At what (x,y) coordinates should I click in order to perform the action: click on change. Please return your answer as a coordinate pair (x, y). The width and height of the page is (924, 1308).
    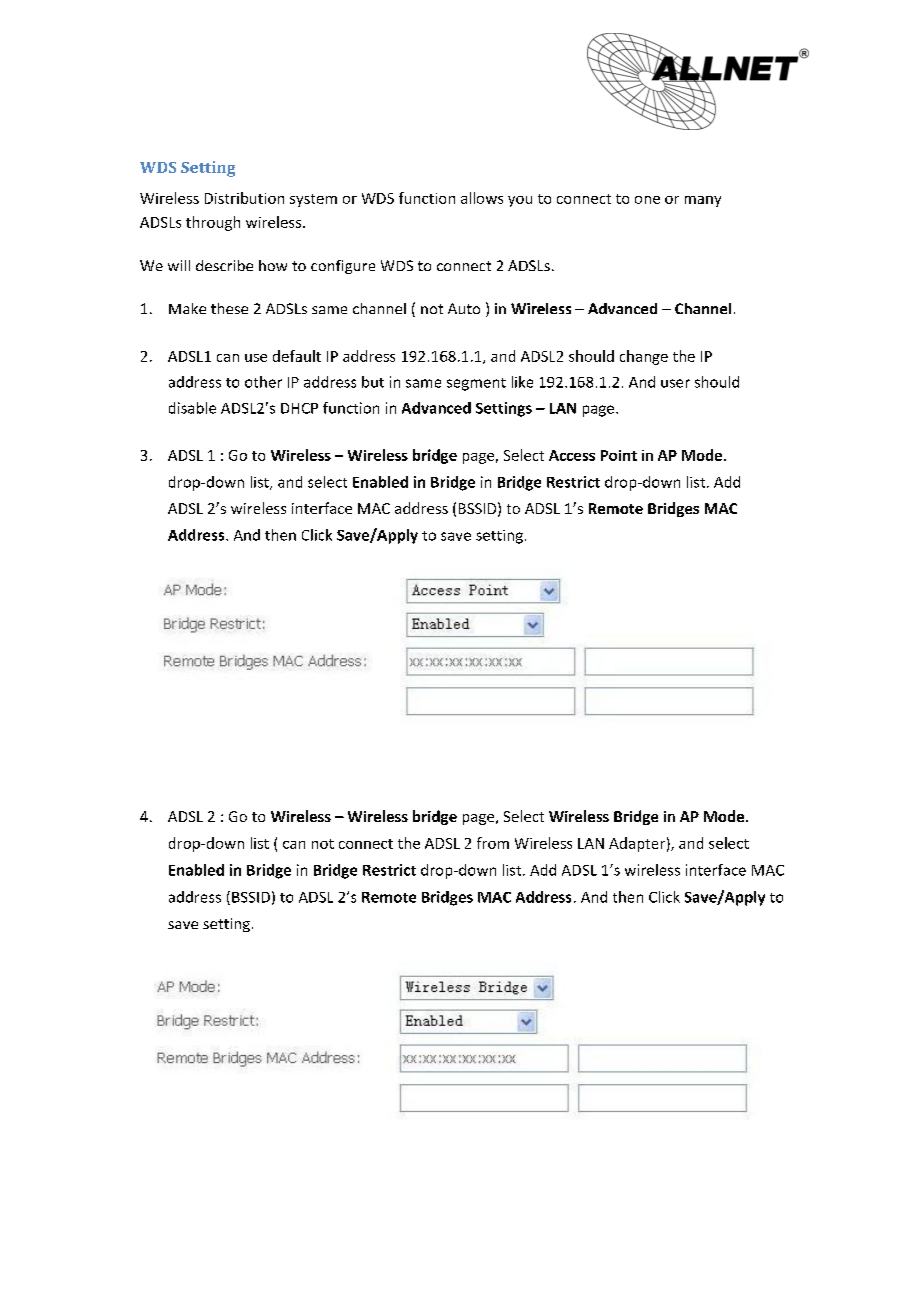
    Looking at the image, I should click on (644, 357).
